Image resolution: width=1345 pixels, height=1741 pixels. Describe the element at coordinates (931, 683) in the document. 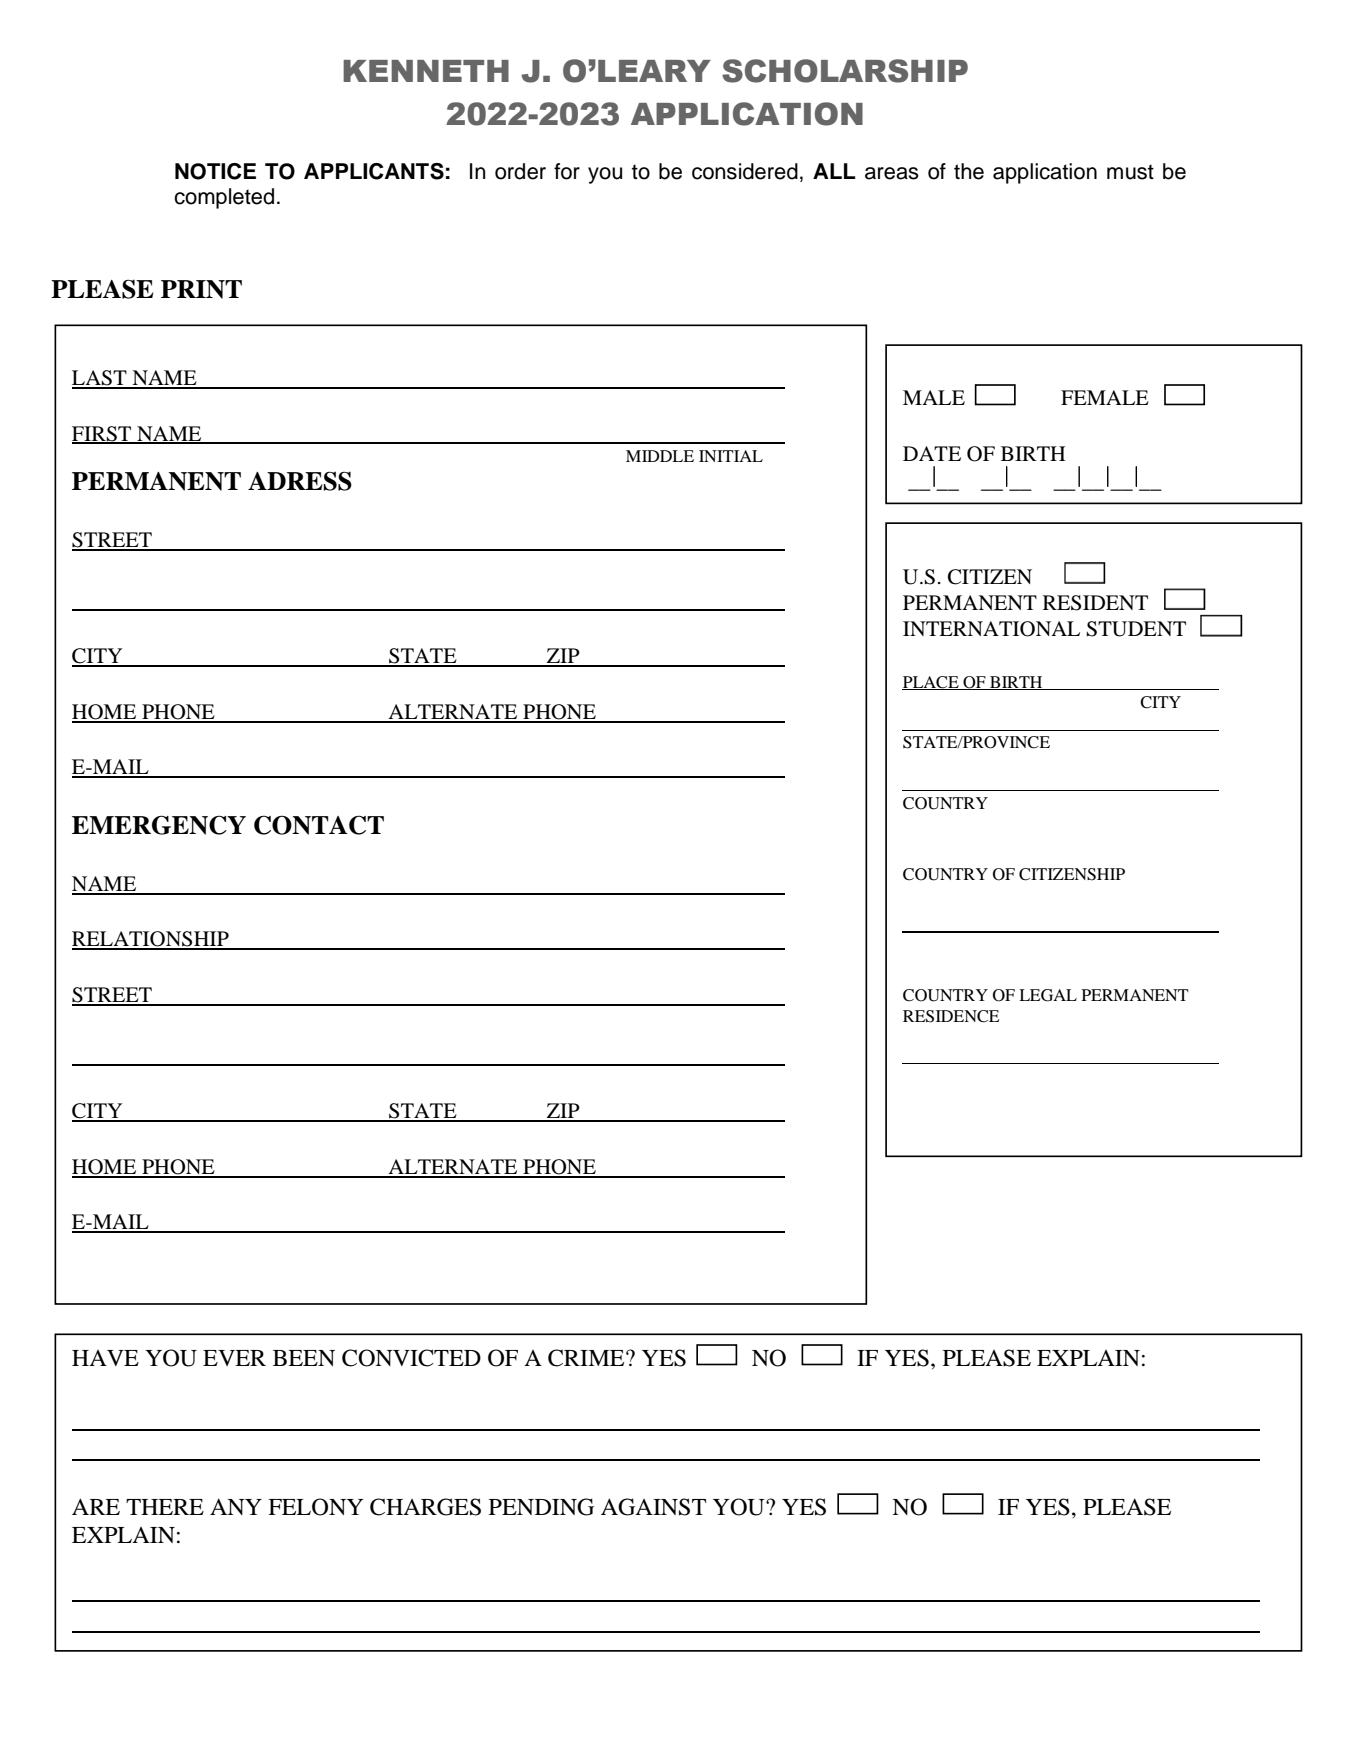

I see `PLACE` at that location.
